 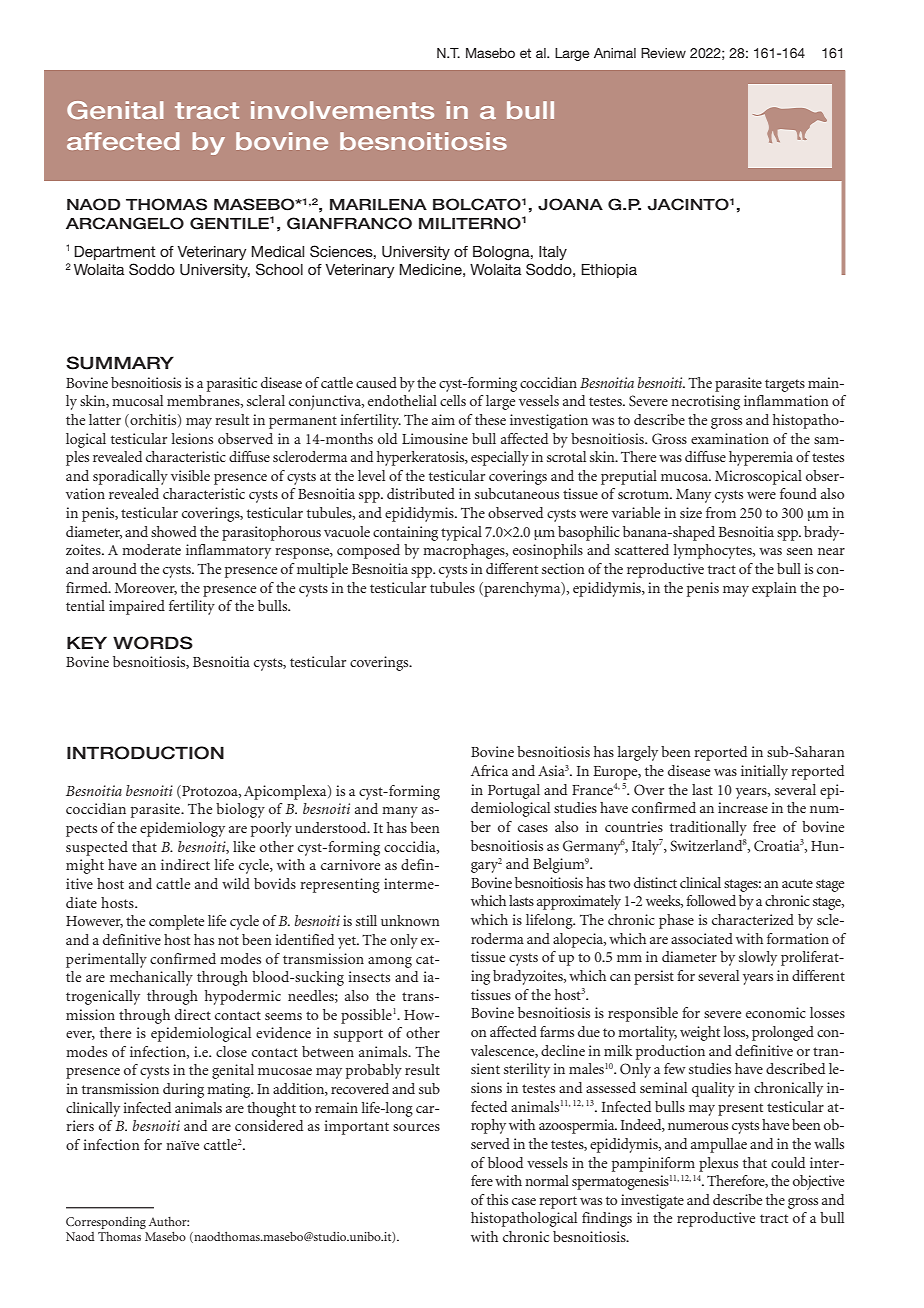 I want to click on explain, so click(x=774, y=589).
